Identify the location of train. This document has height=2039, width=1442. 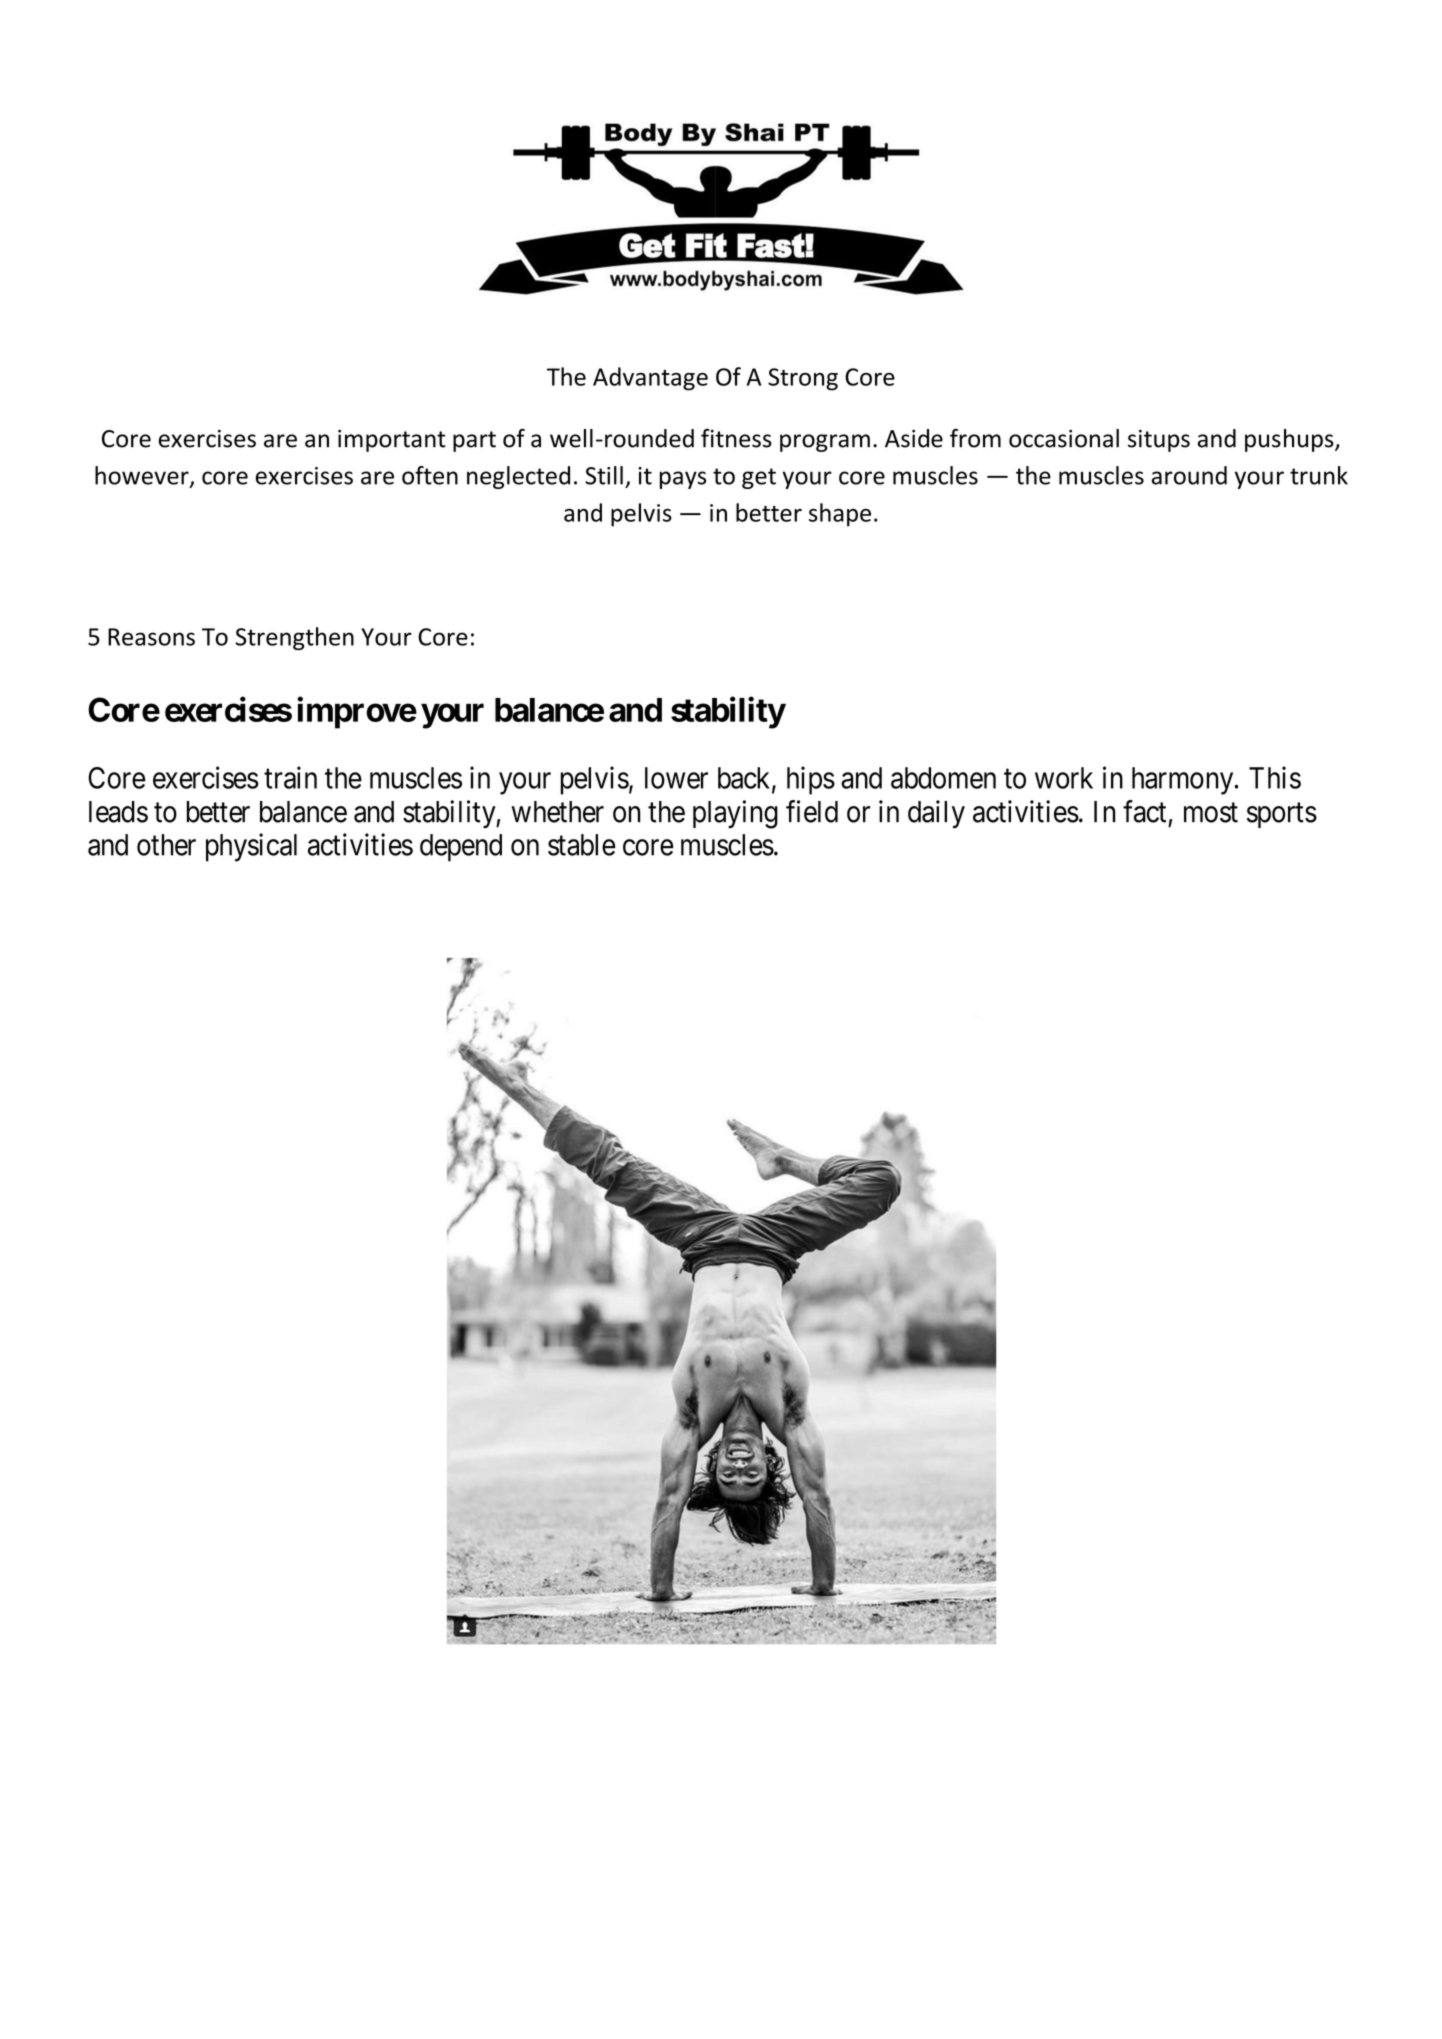
(290, 777).
